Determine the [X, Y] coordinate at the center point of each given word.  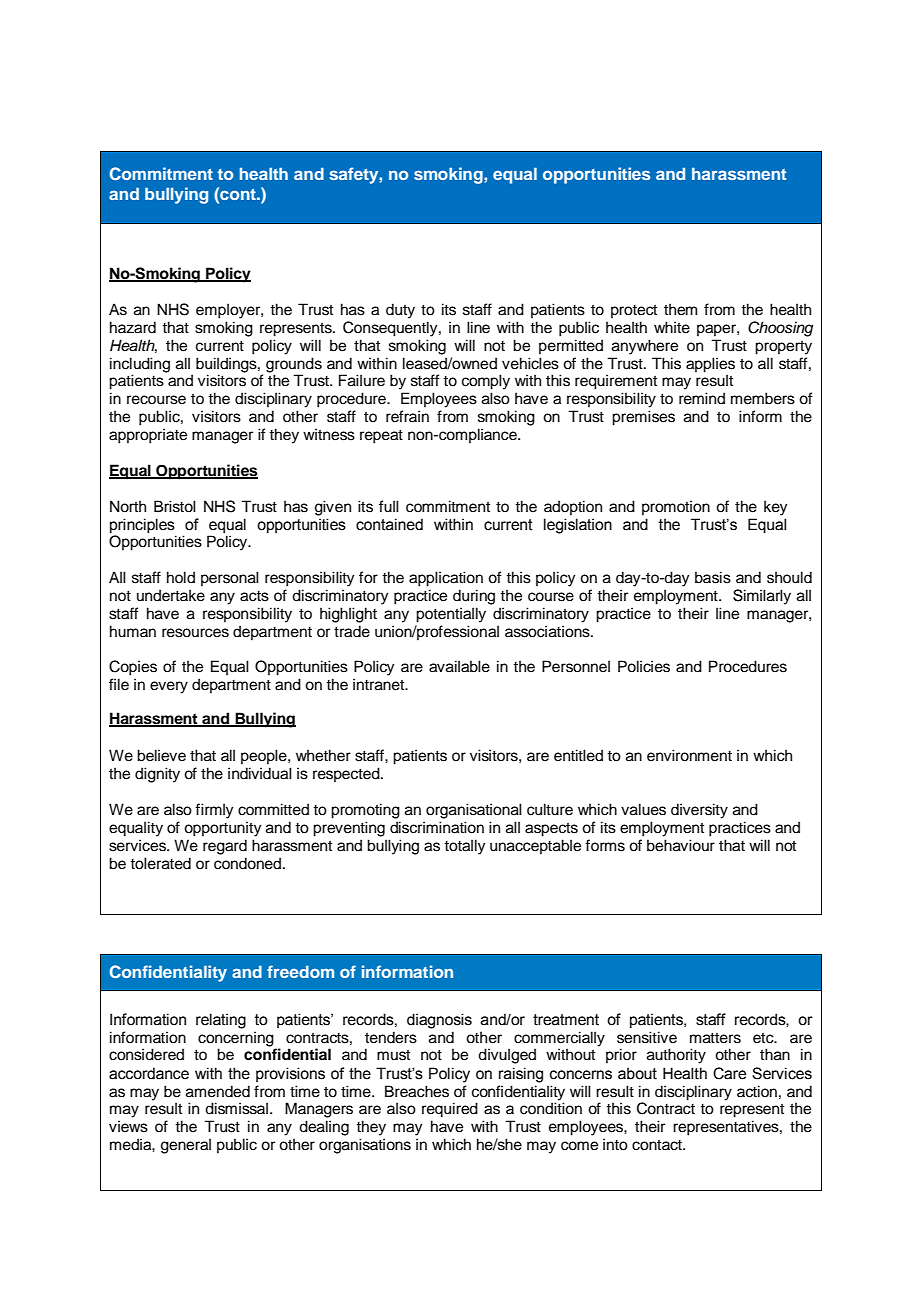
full [389, 506]
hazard [133, 327]
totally [465, 847]
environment [689, 755]
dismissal [236, 1108]
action [757, 1091]
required [450, 1110]
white [672, 327]
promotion [676, 507]
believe [161, 755]
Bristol [175, 506]
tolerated [160, 863]
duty [400, 311]
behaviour [681, 845]
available [459, 666]
